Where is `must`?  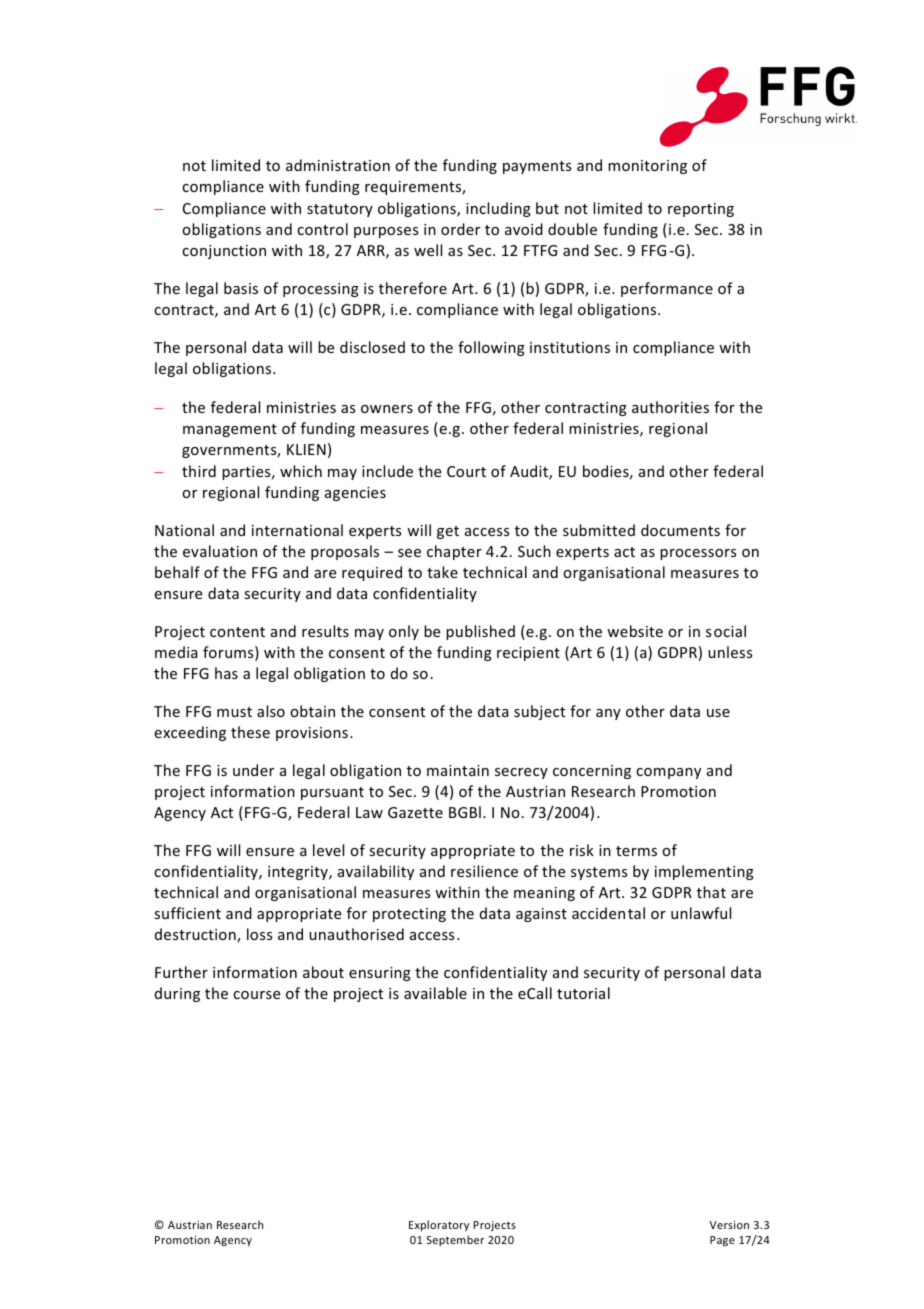
must is located at coordinates (234, 712).
